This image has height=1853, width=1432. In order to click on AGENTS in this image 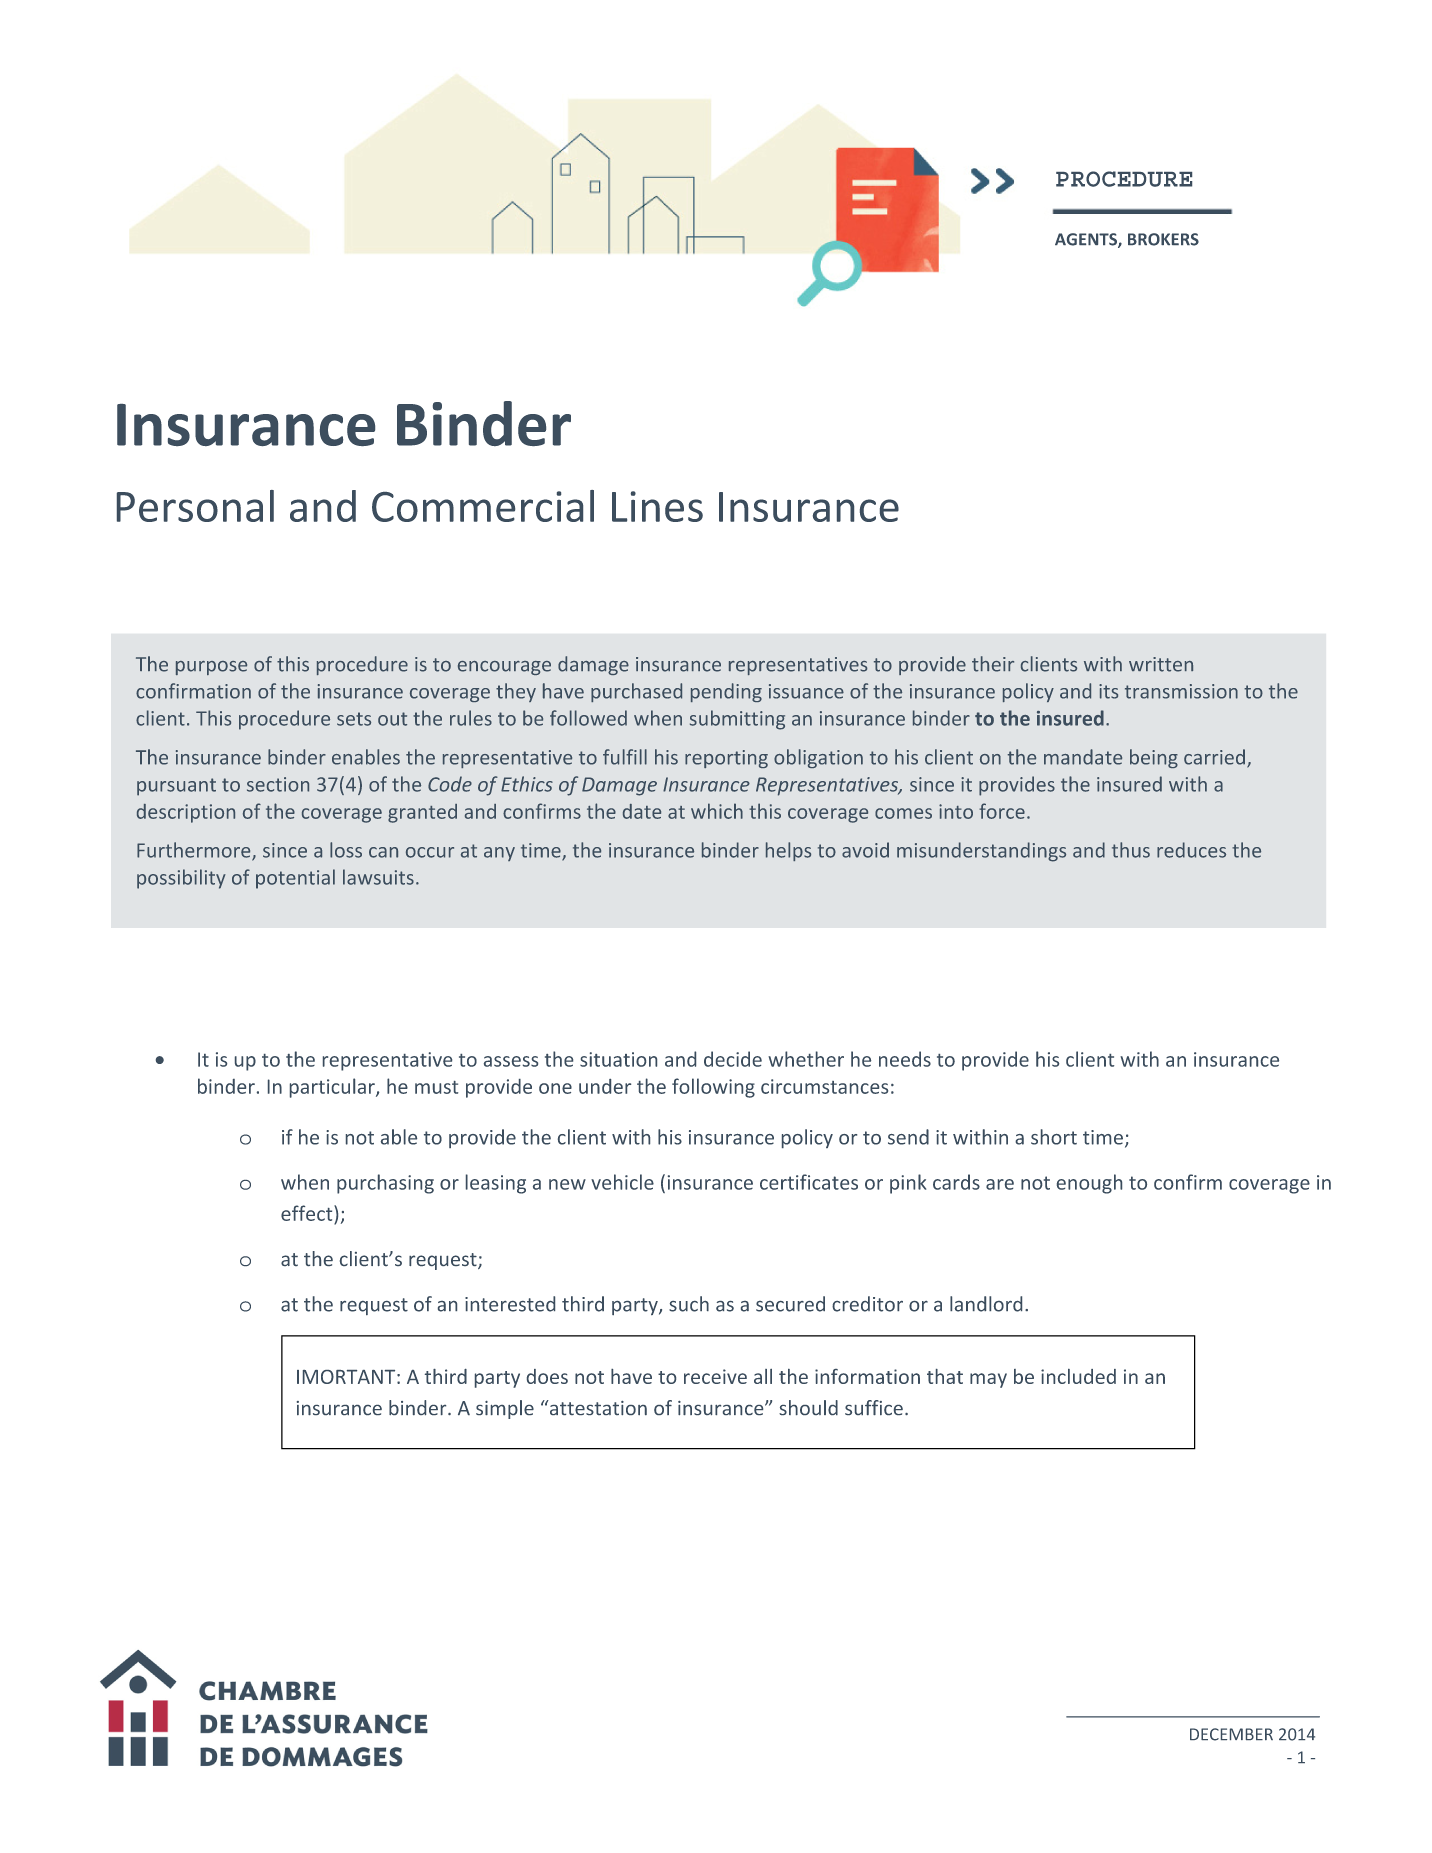, I will do `click(1087, 240)`.
